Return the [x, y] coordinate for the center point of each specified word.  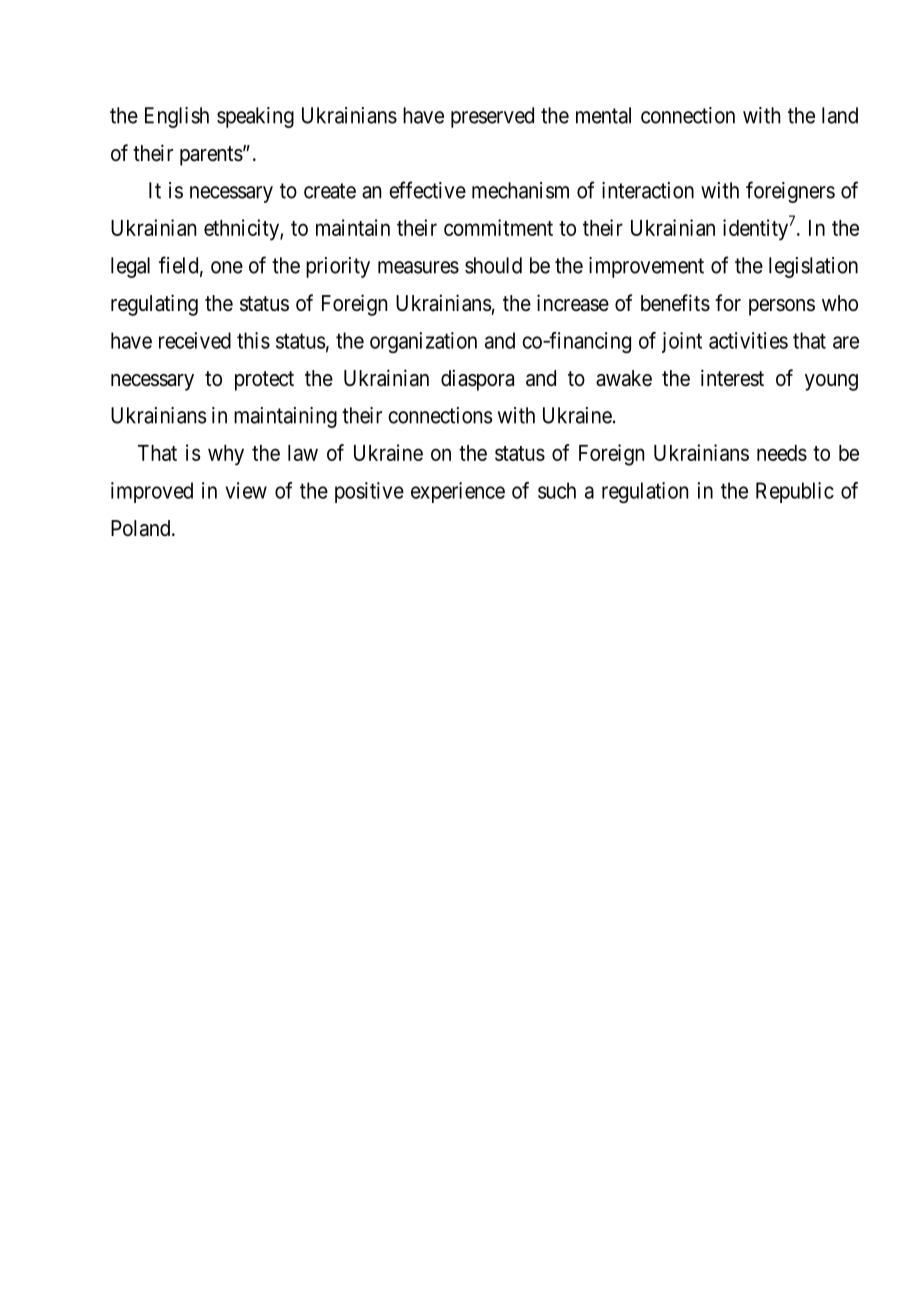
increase [573, 303]
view [246, 490]
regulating [154, 305]
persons [782, 307]
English [177, 117]
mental [603, 115]
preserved [492, 117]
